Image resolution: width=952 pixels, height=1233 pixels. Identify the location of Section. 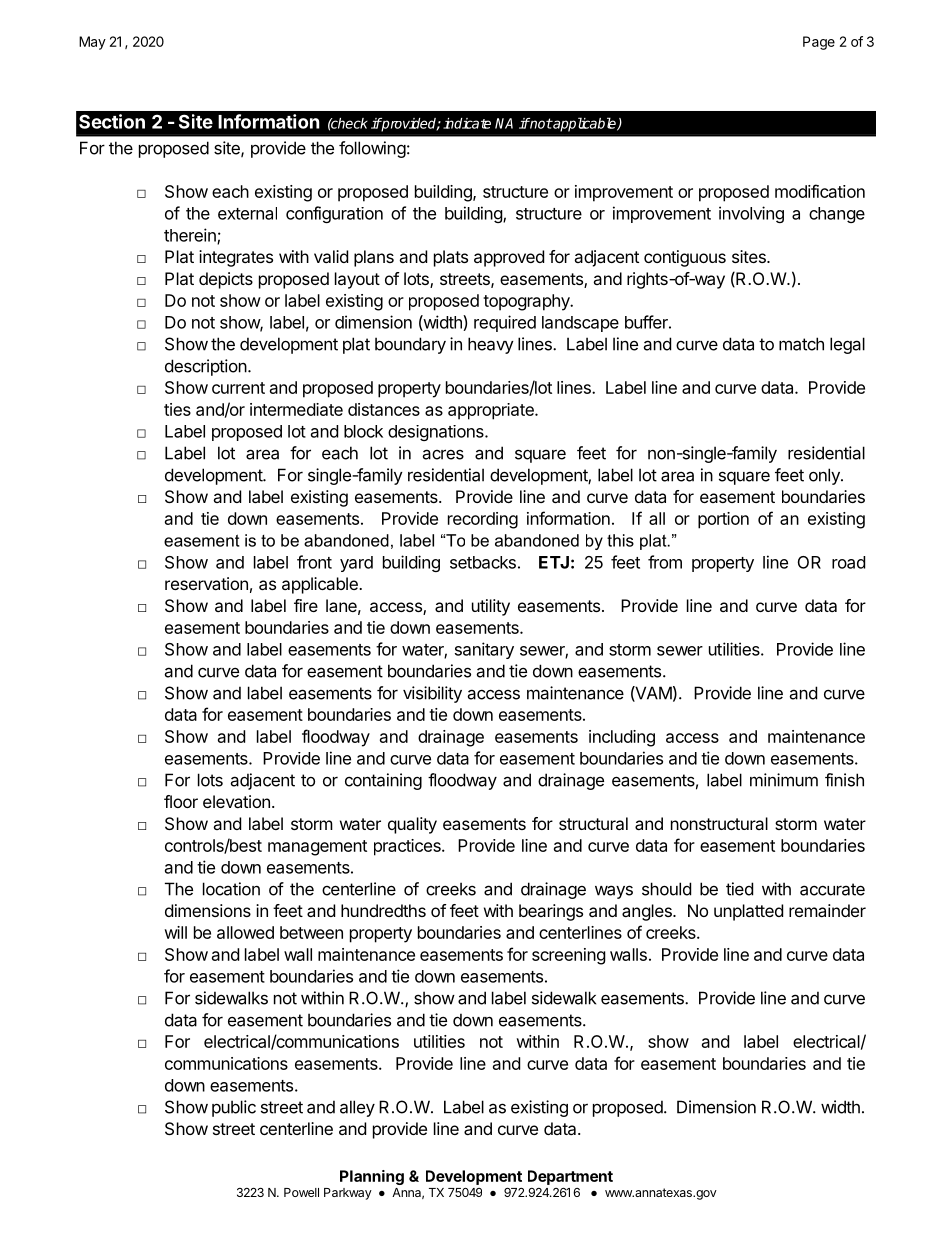
(112, 121).
